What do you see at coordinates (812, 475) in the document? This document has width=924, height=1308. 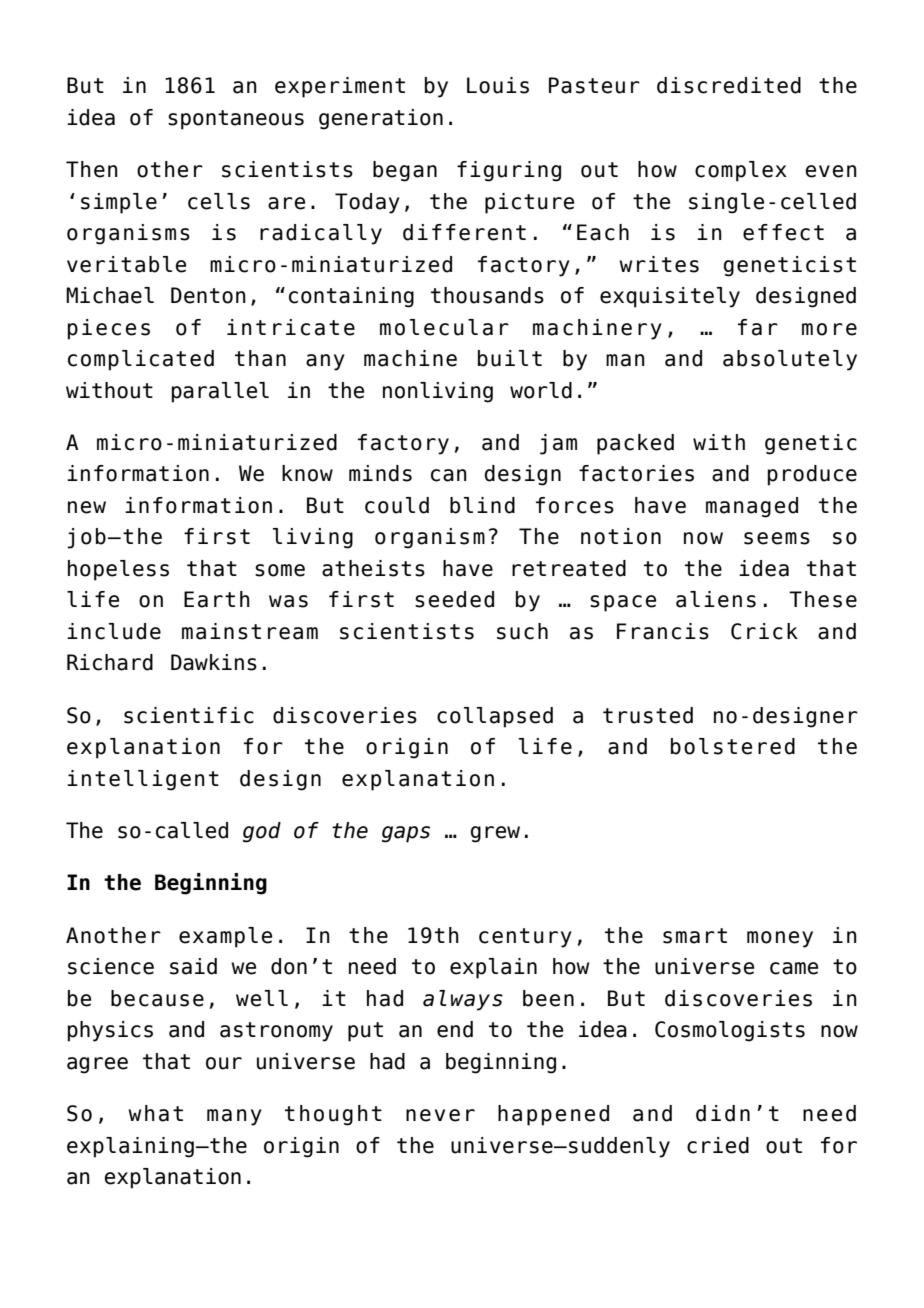 I see `produce` at bounding box center [812, 475].
